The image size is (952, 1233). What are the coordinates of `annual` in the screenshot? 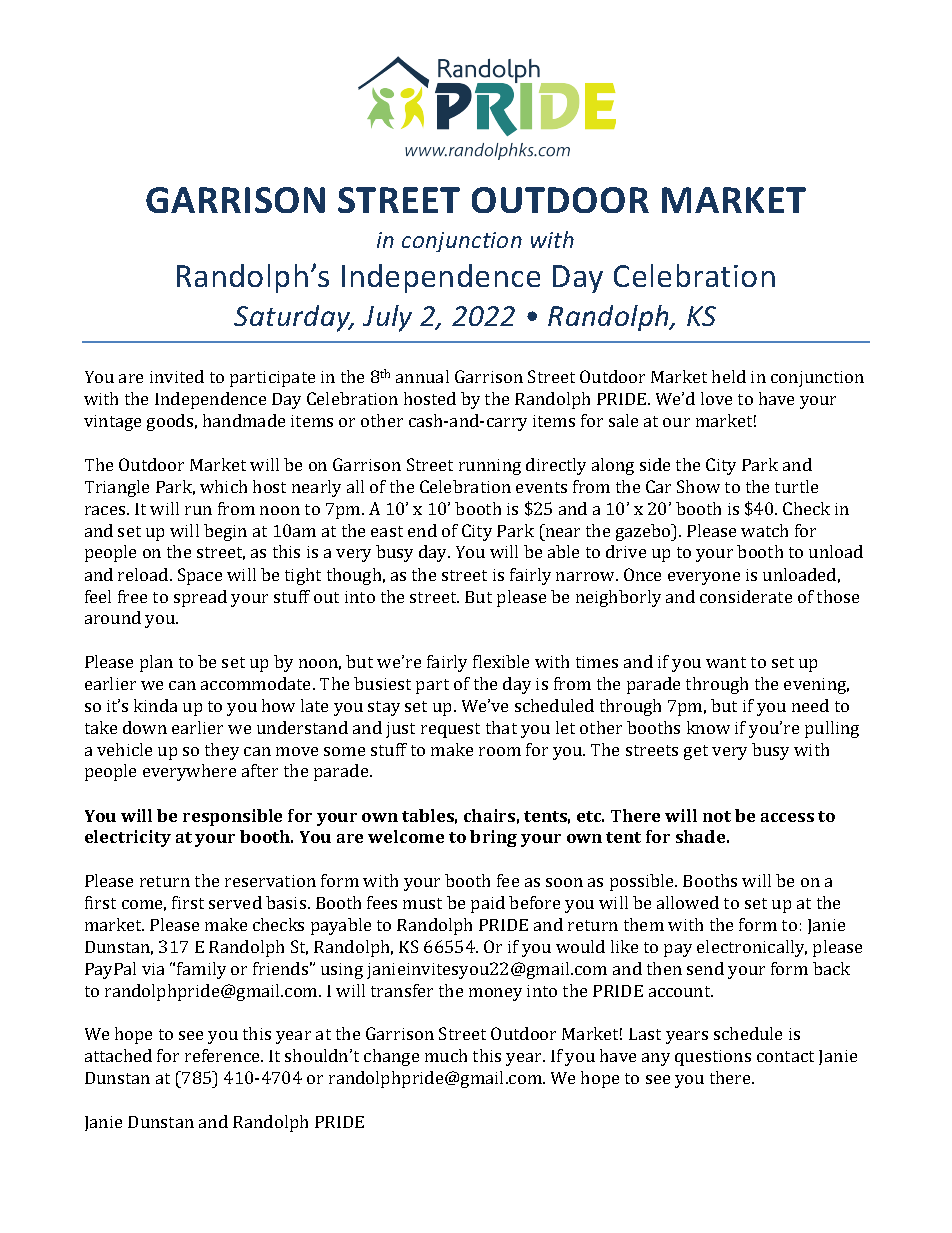 It's located at (422, 376).
